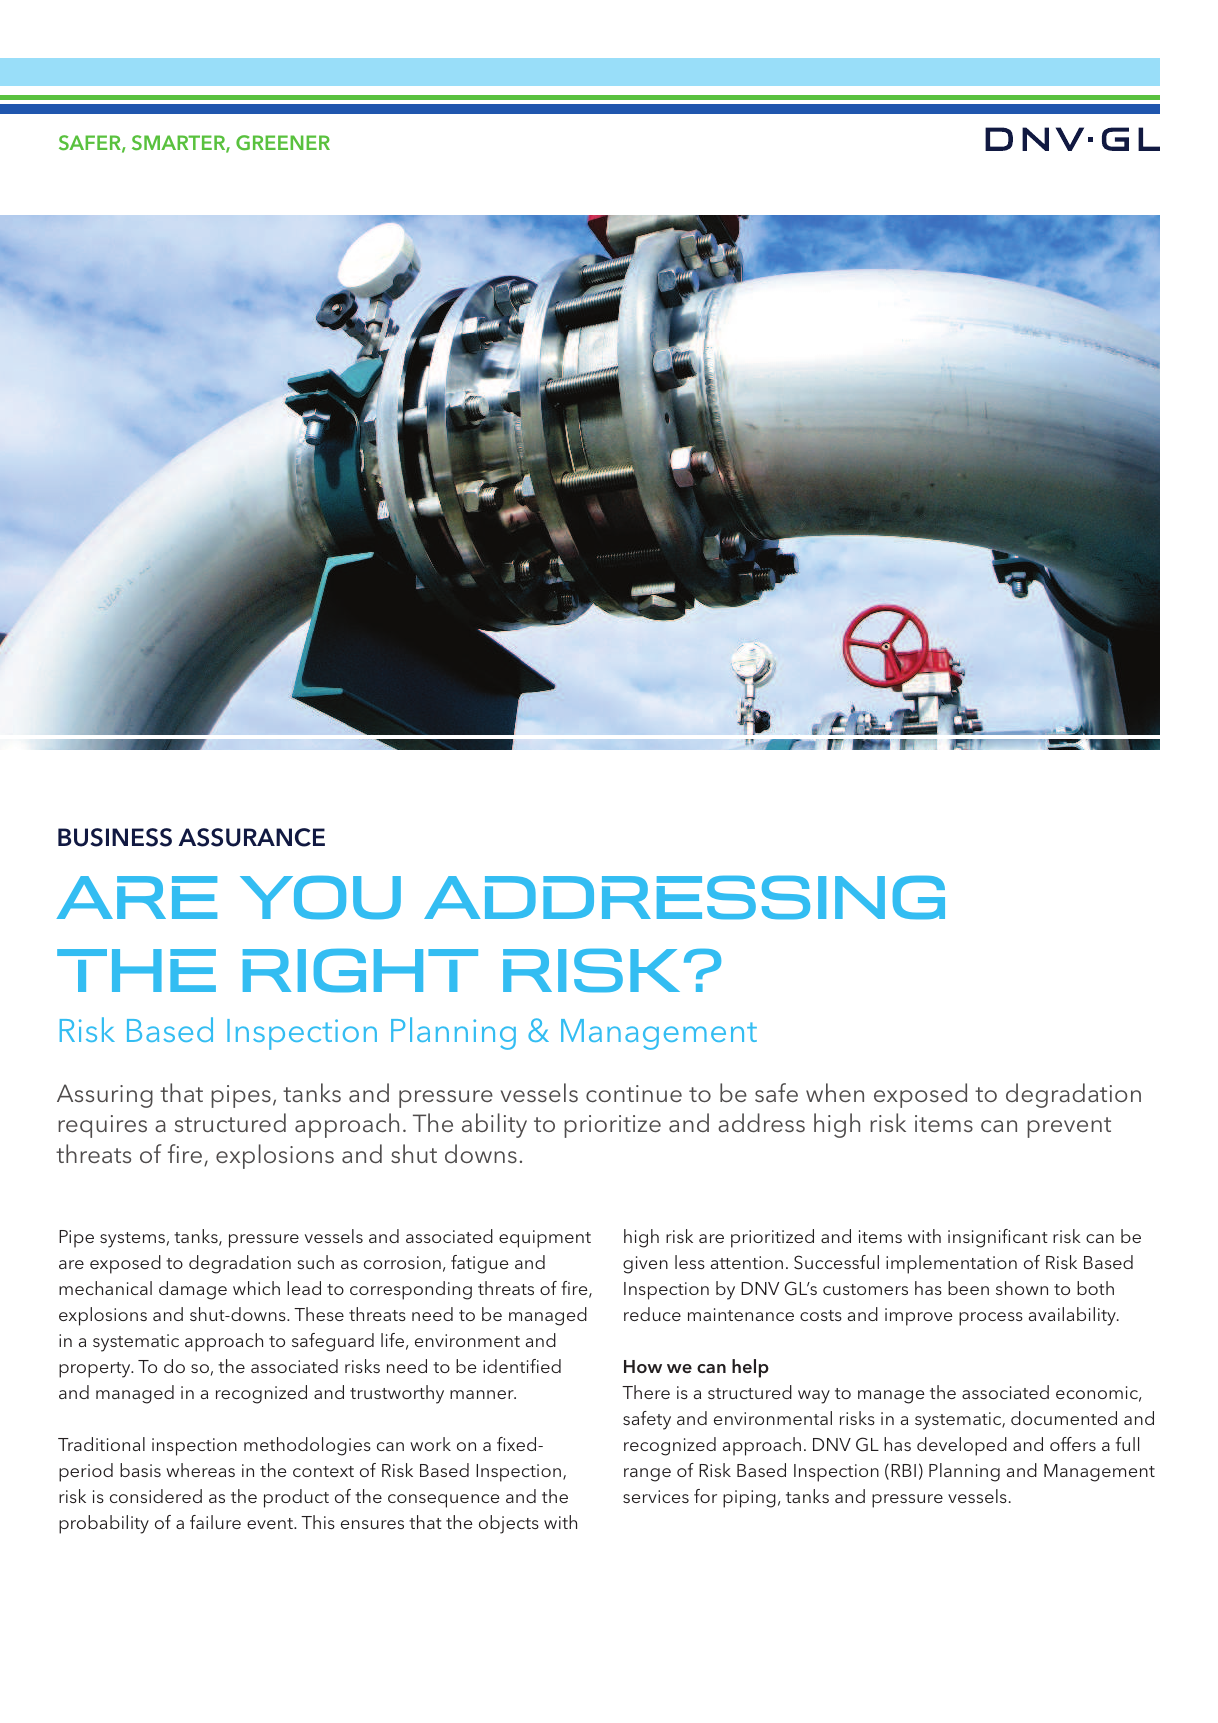  I want to click on YOU, so click(320, 897).
